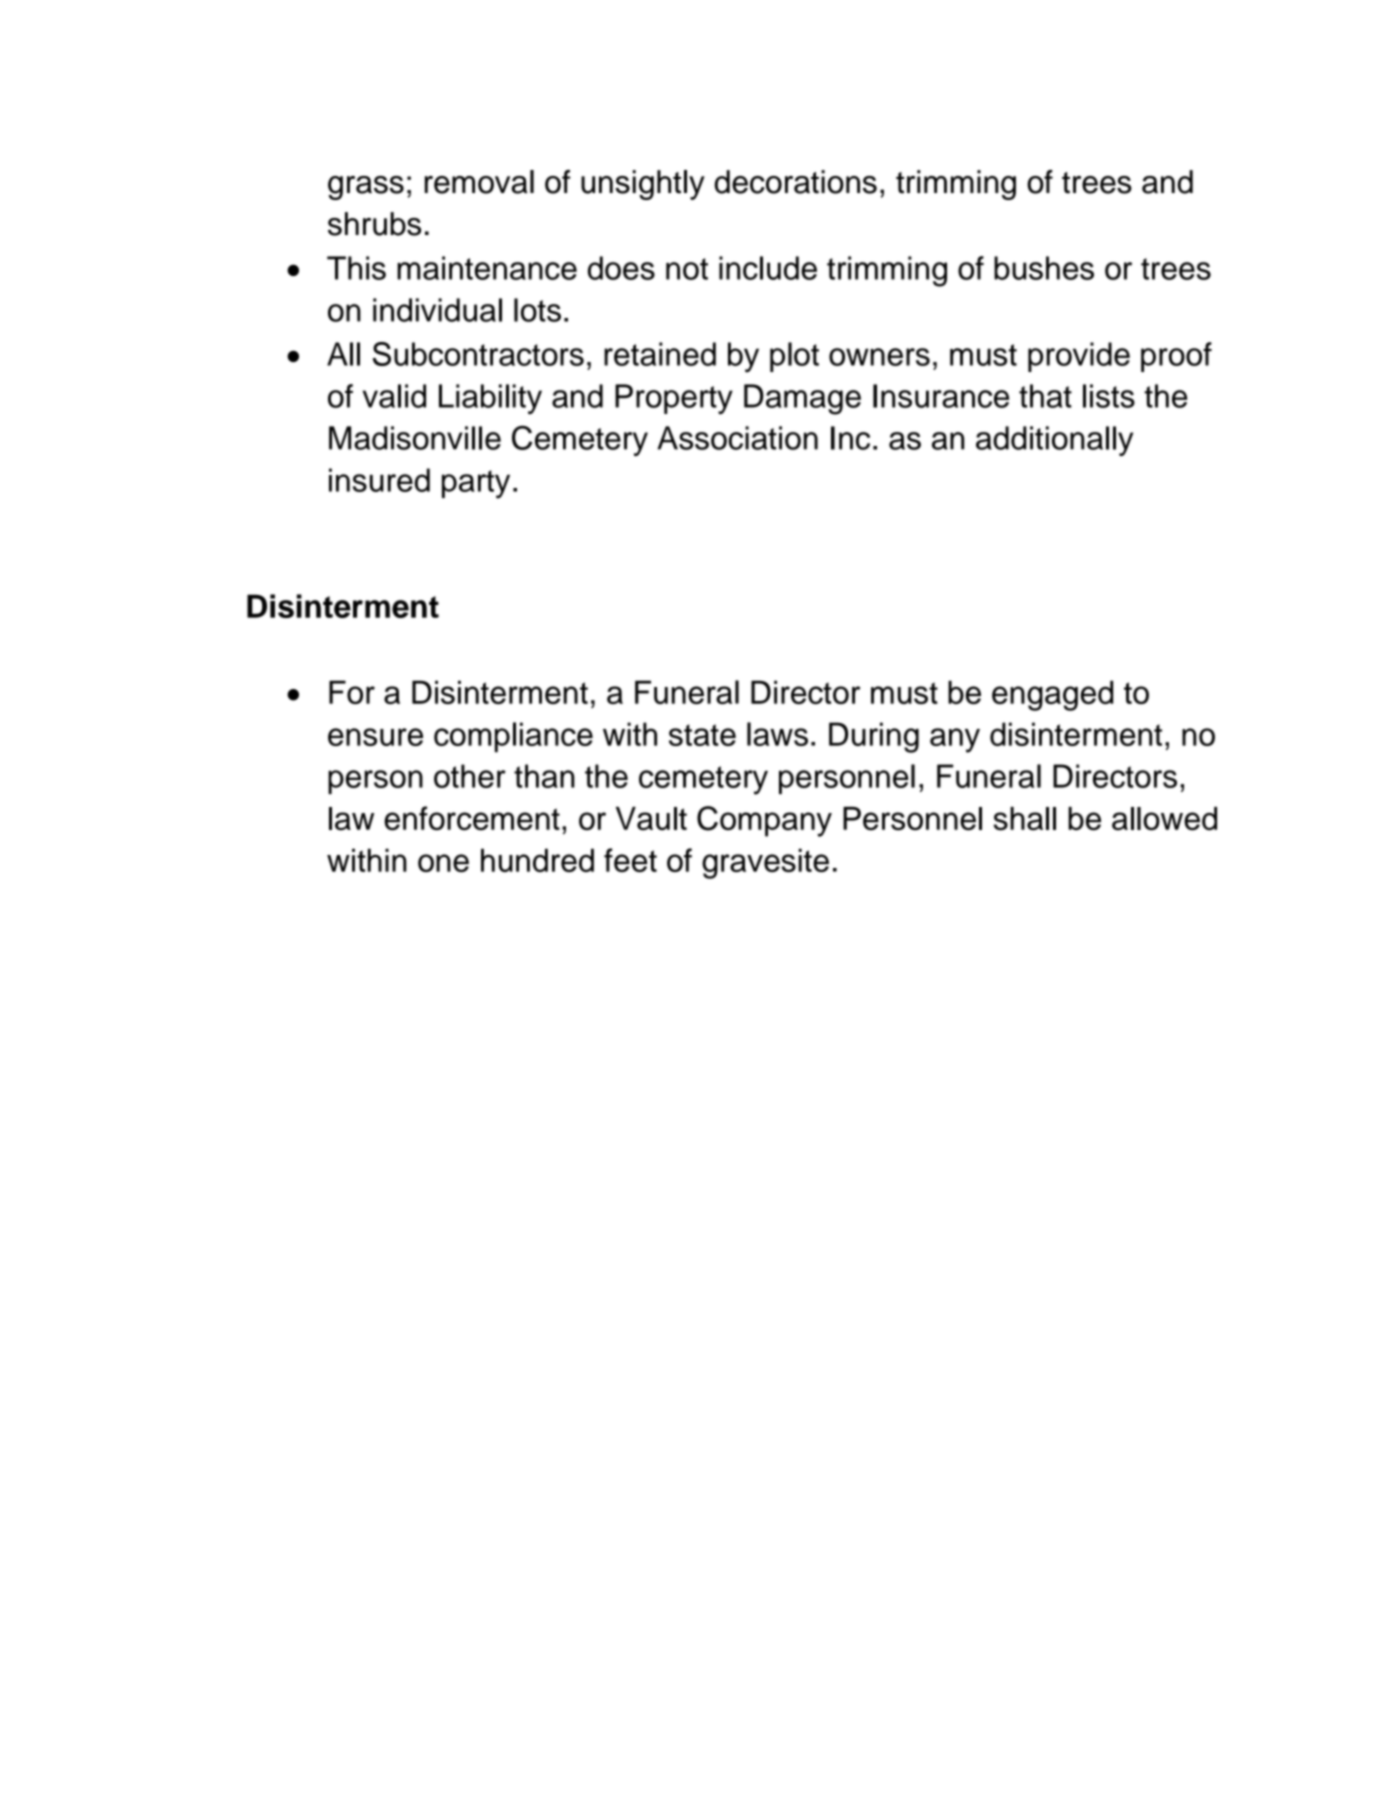 The width and height of the screenshot is (1389, 1797). Describe the element at coordinates (802, 399) in the screenshot. I see `Damage` at that location.
